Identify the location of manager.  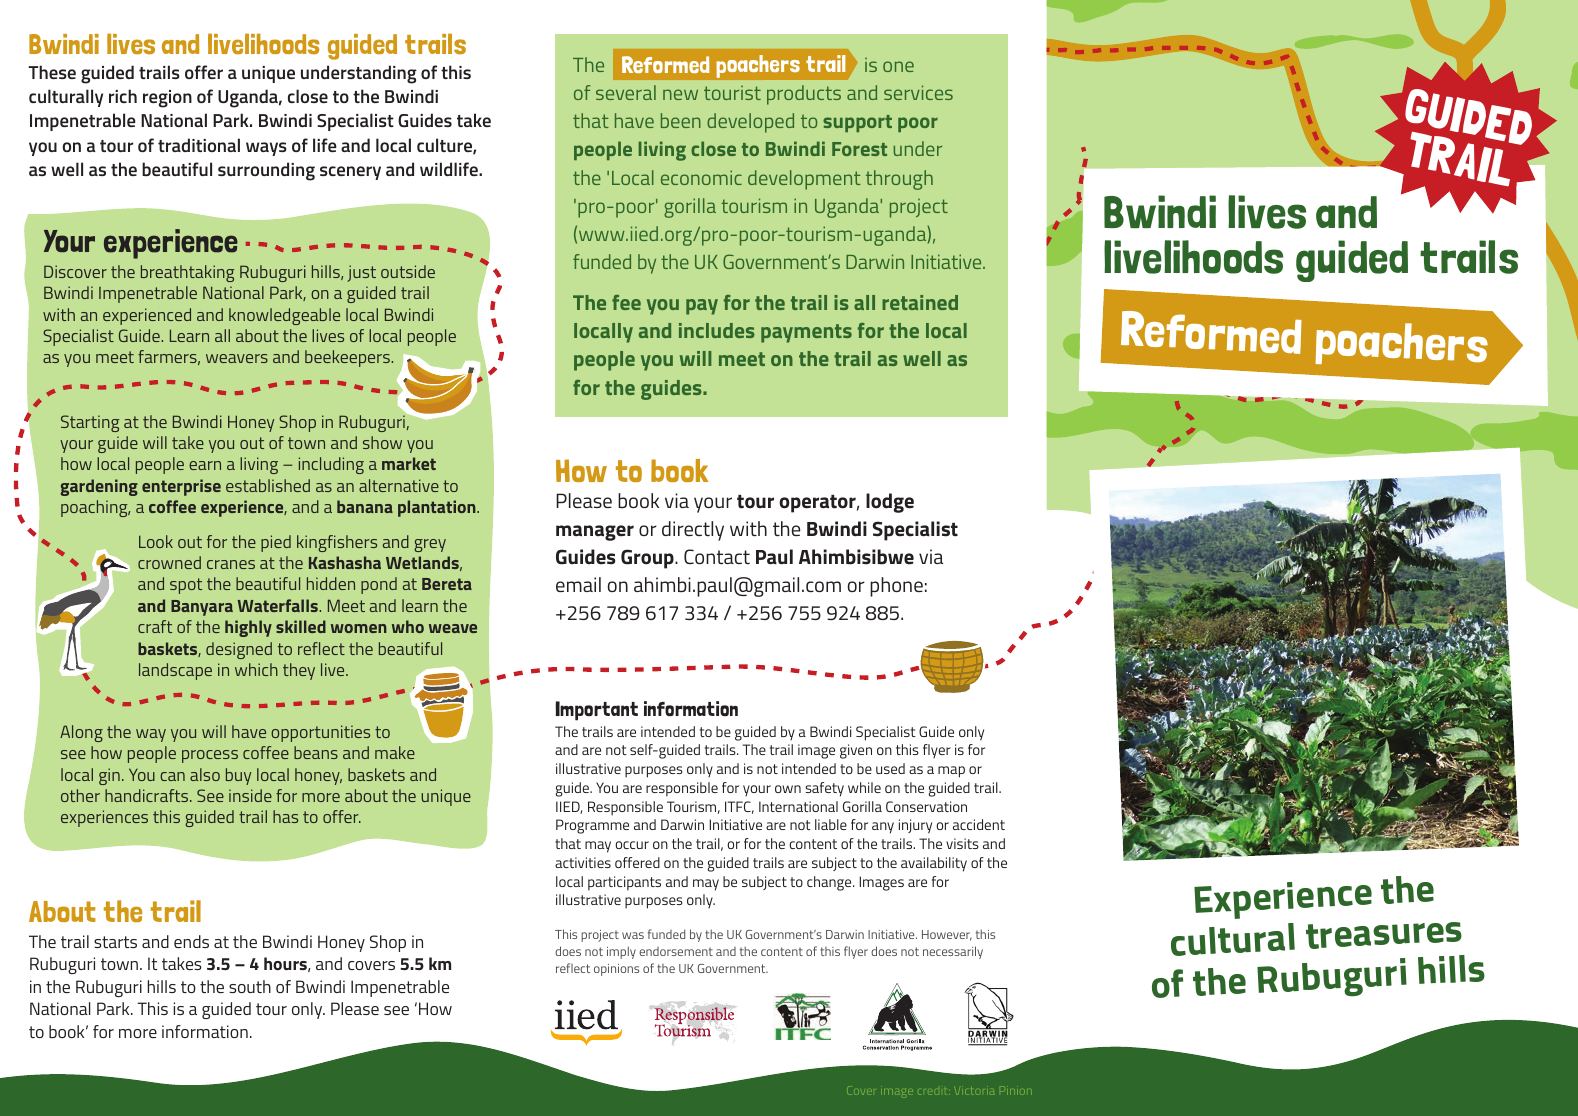
(595, 533).
